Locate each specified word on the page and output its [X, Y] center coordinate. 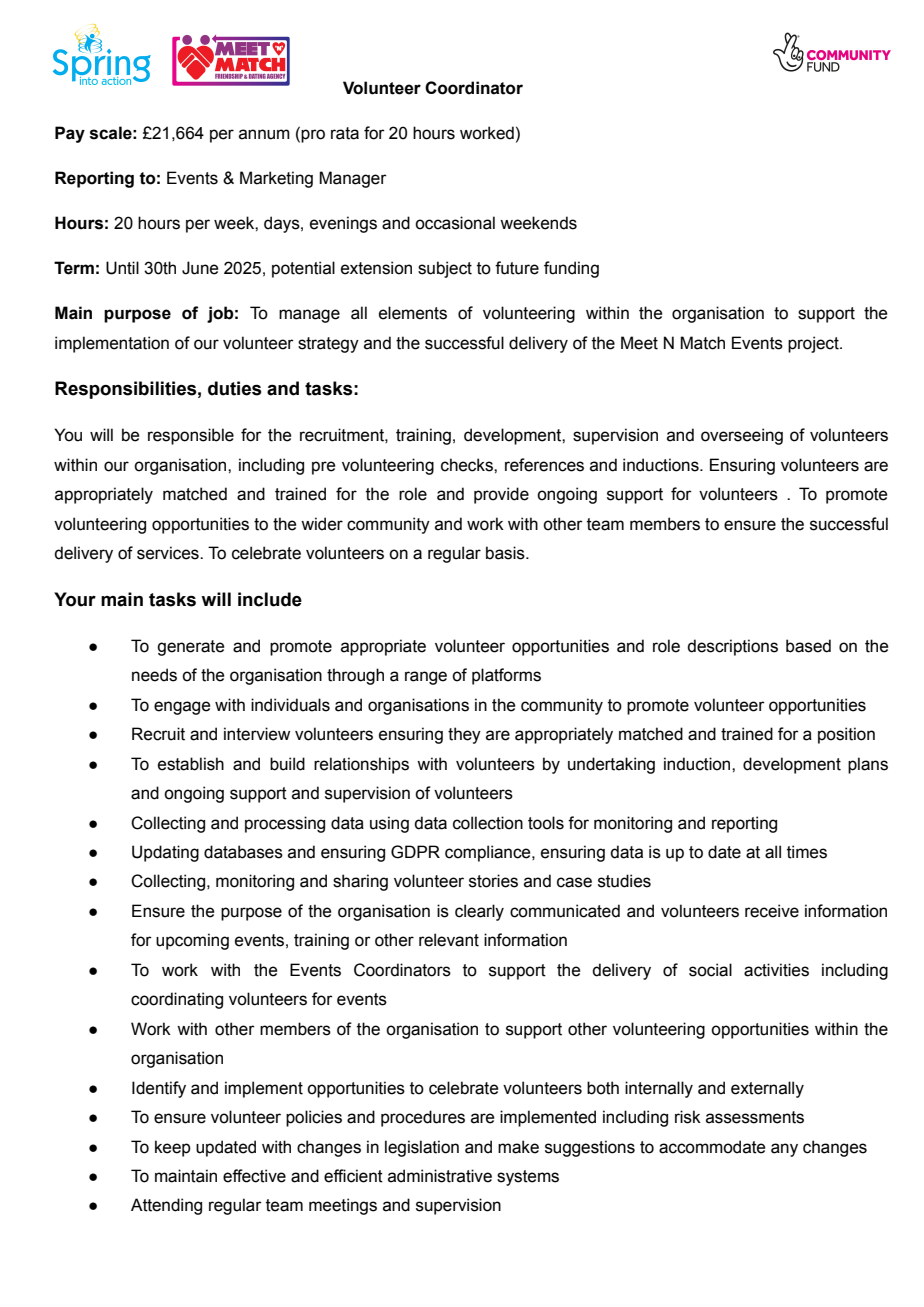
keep [173, 1148]
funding [571, 269]
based [808, 646]
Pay [70, 134]
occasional [455, 223]
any [784, 1150]
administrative [440, 1176]
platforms [506, 676]
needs [154, 675]
